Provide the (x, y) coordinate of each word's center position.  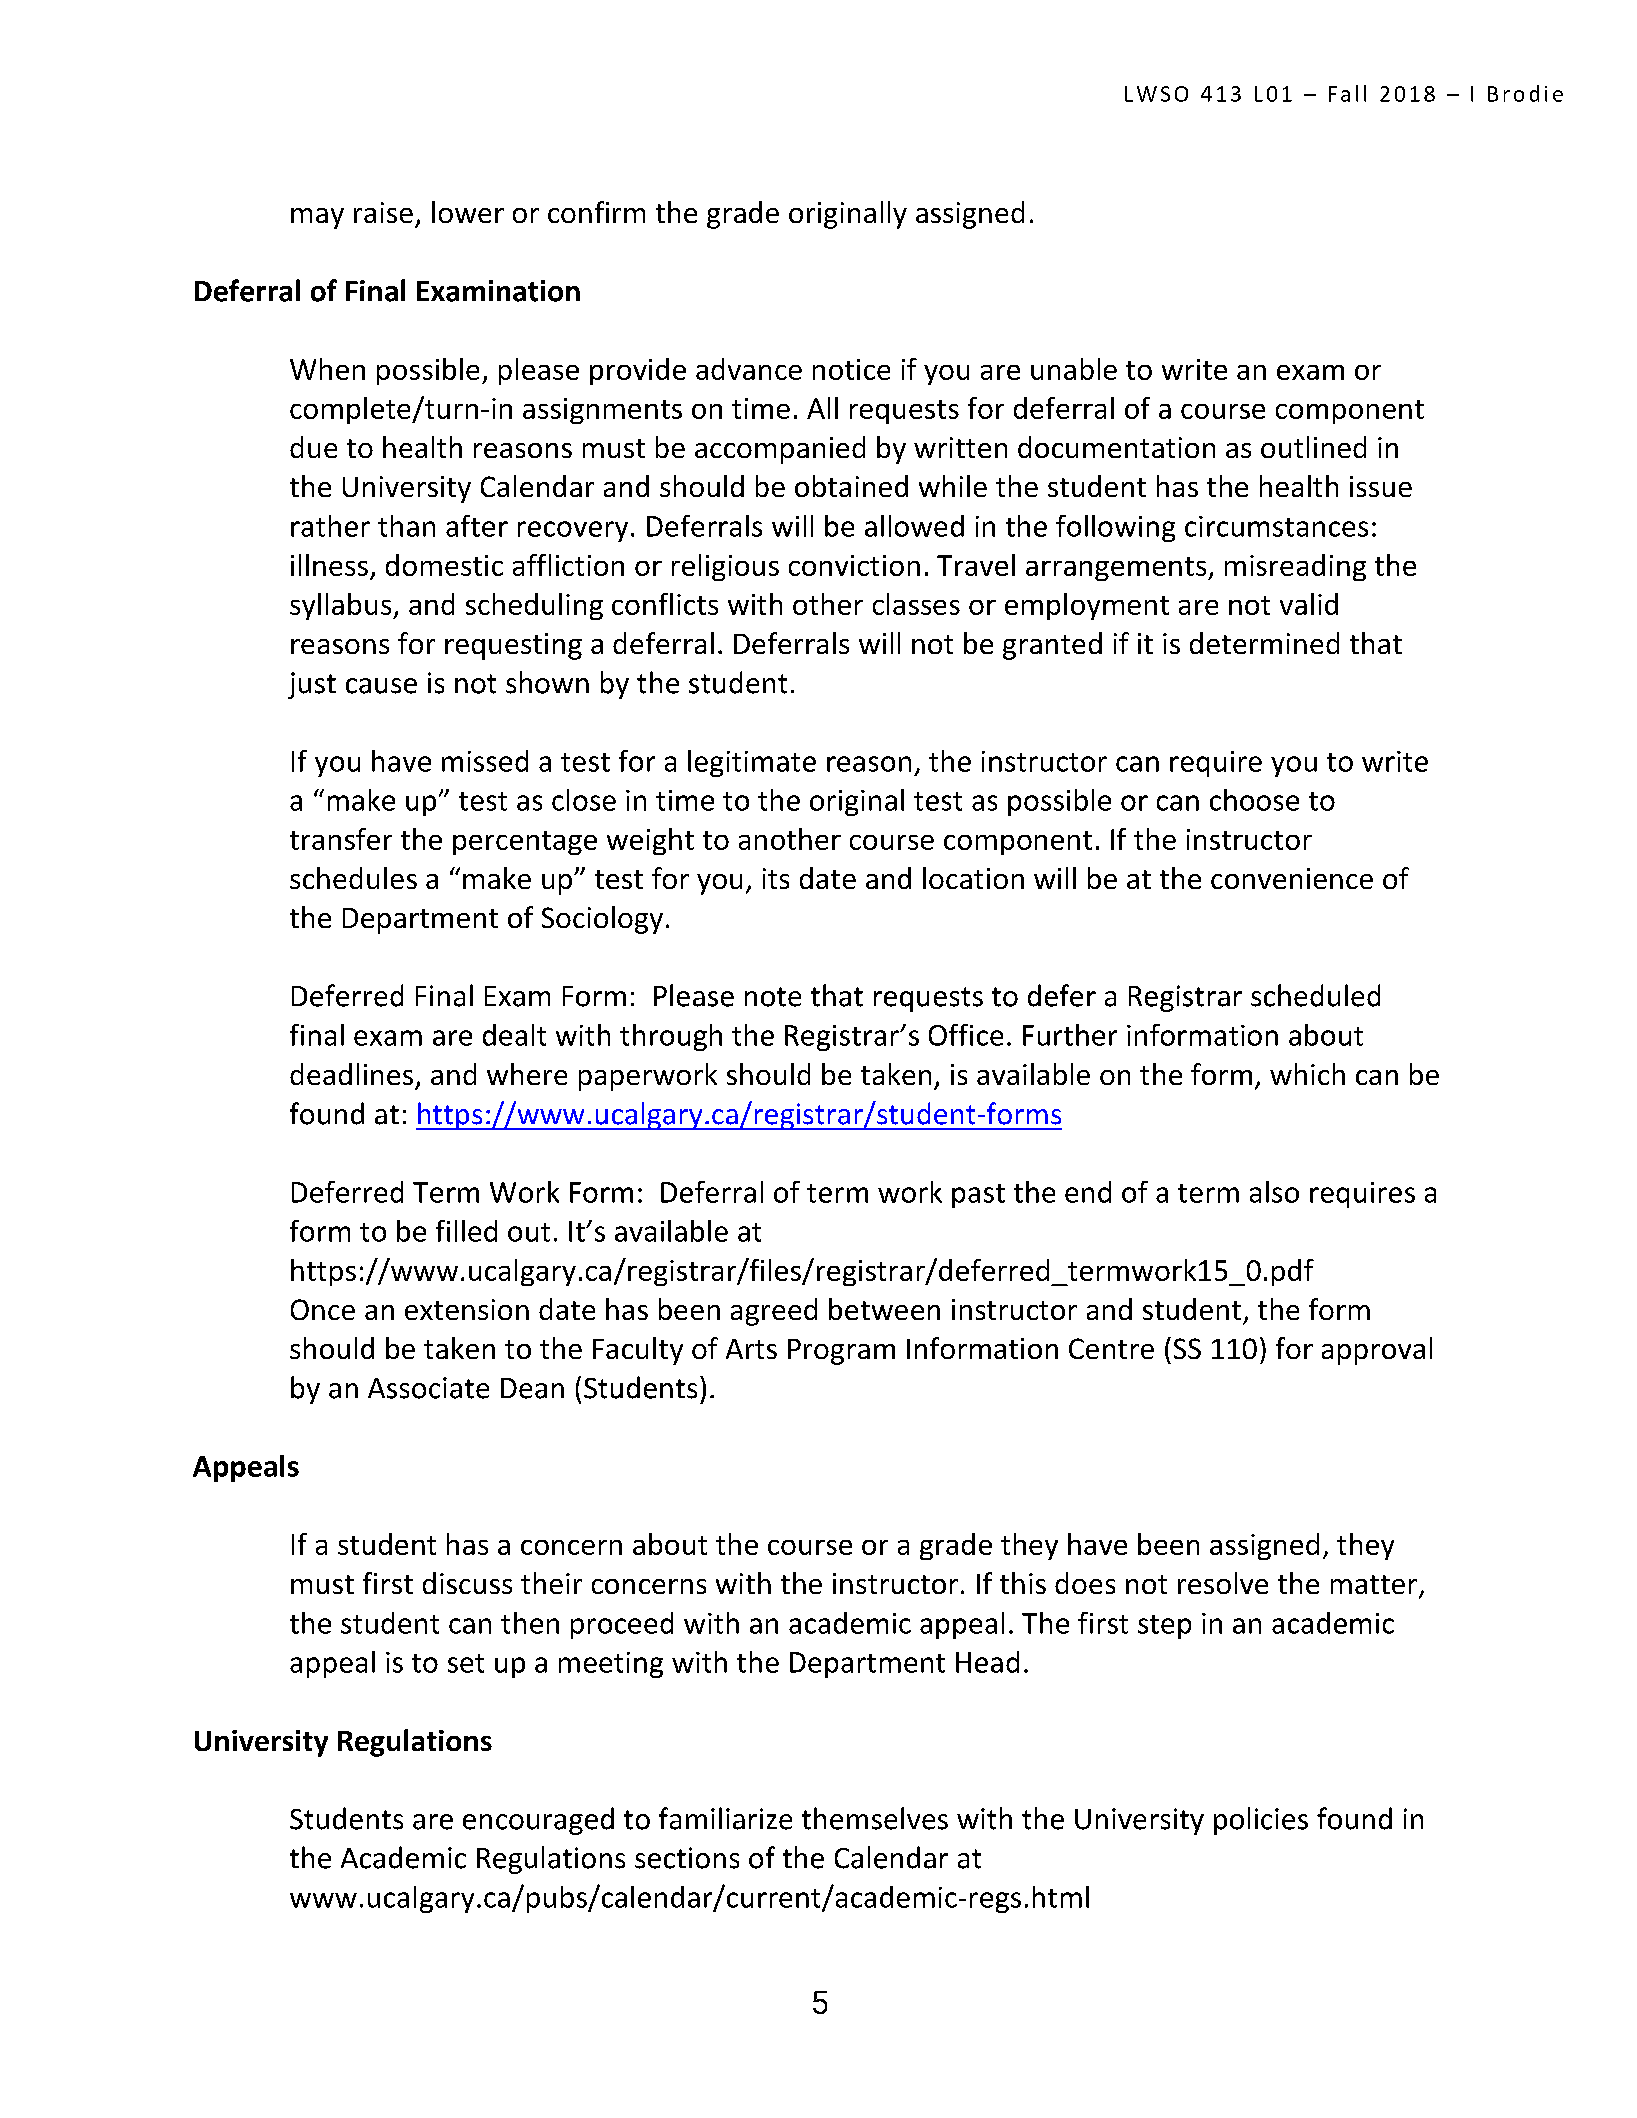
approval (1377, 1351)
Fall (1347, 93)
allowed (914, 526)
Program (841, 1352)
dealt (514, 1035)
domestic (444, 565)
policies (1261, 1821)
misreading (1295, 567)
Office (966, 1035)
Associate (428, 1388)
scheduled (1315, 995)
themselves (875, 1818)
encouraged (538, 1821)
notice (851, 369)
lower (468, 212)
